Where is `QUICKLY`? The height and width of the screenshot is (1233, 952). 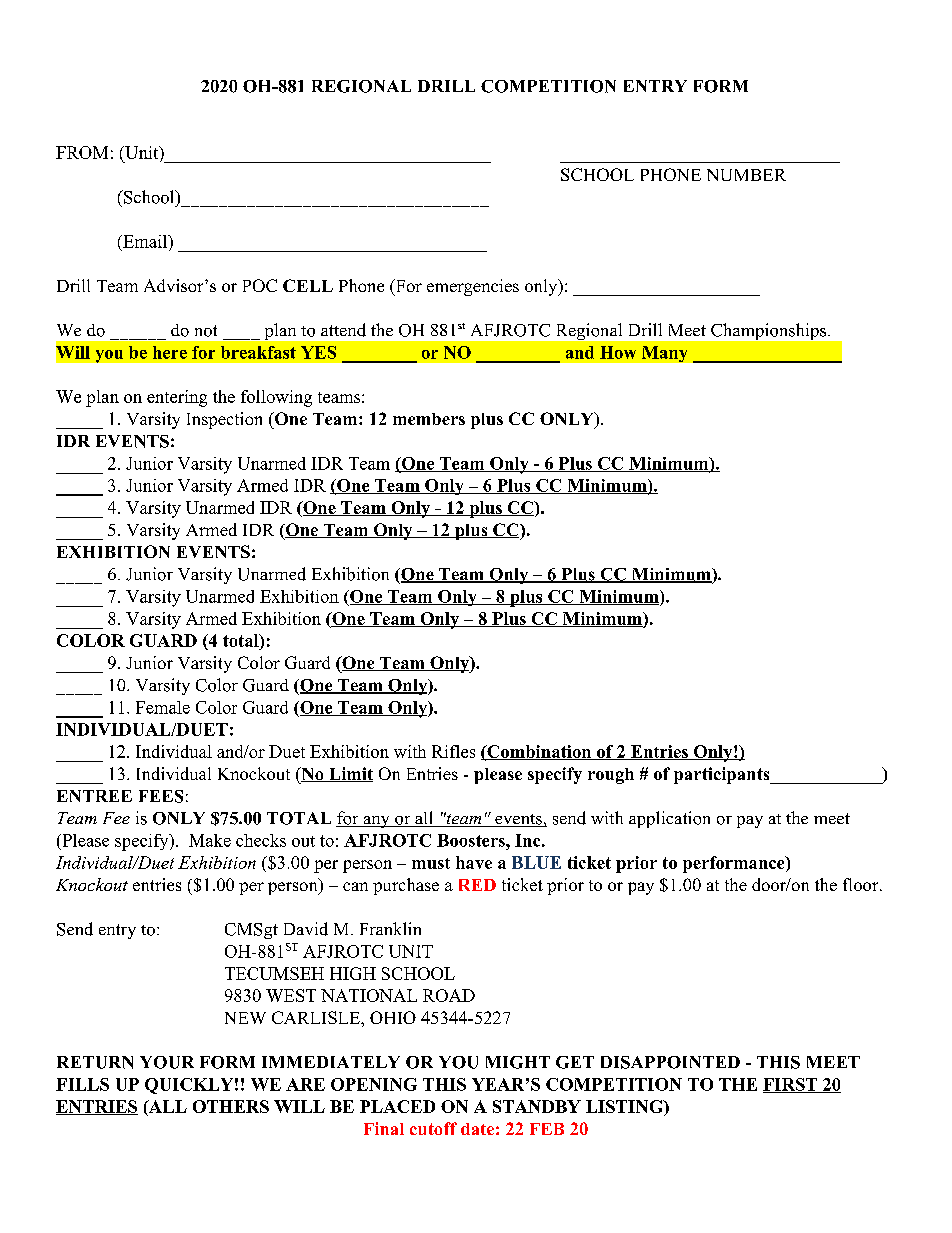 QUICKLY is located at coordinates (189, 1086).
